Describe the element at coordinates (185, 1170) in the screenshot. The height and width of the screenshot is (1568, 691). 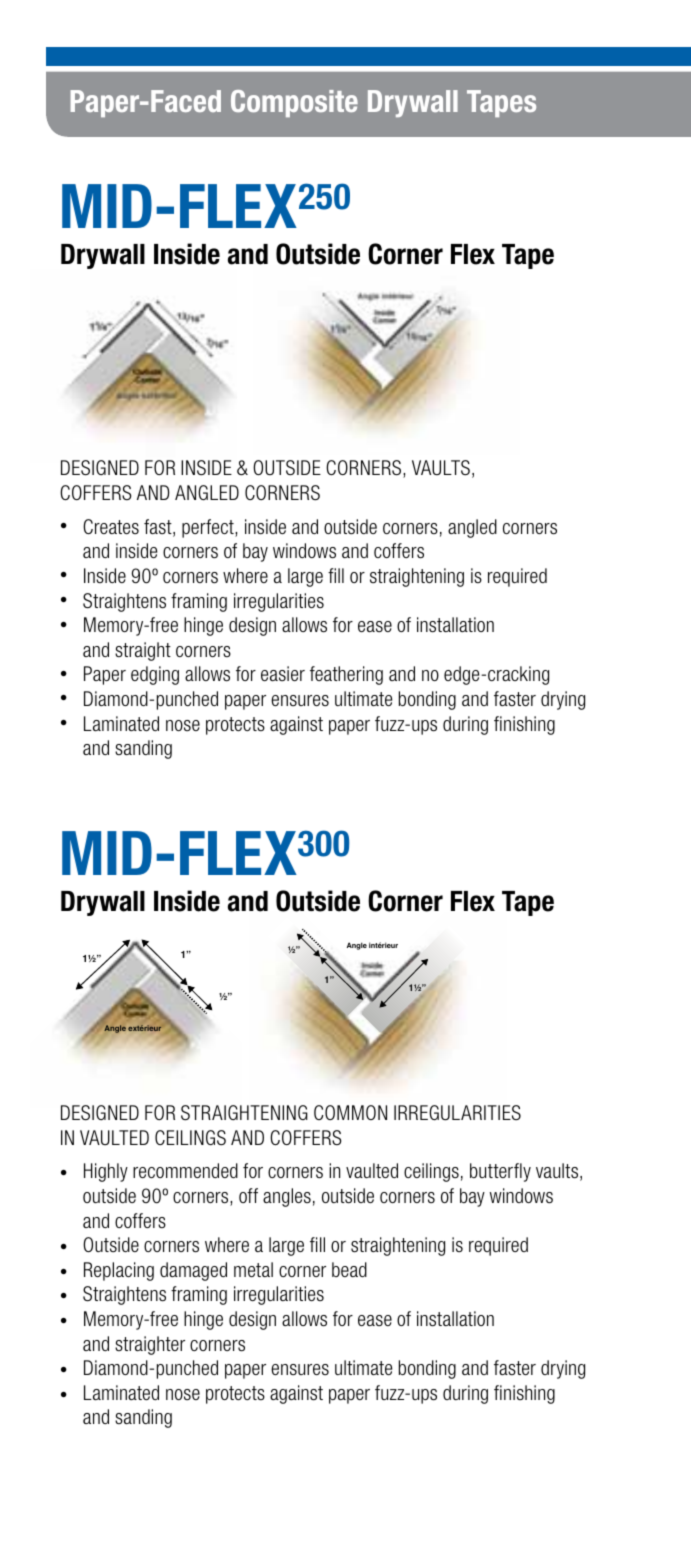
I see `recommended` at that location.
